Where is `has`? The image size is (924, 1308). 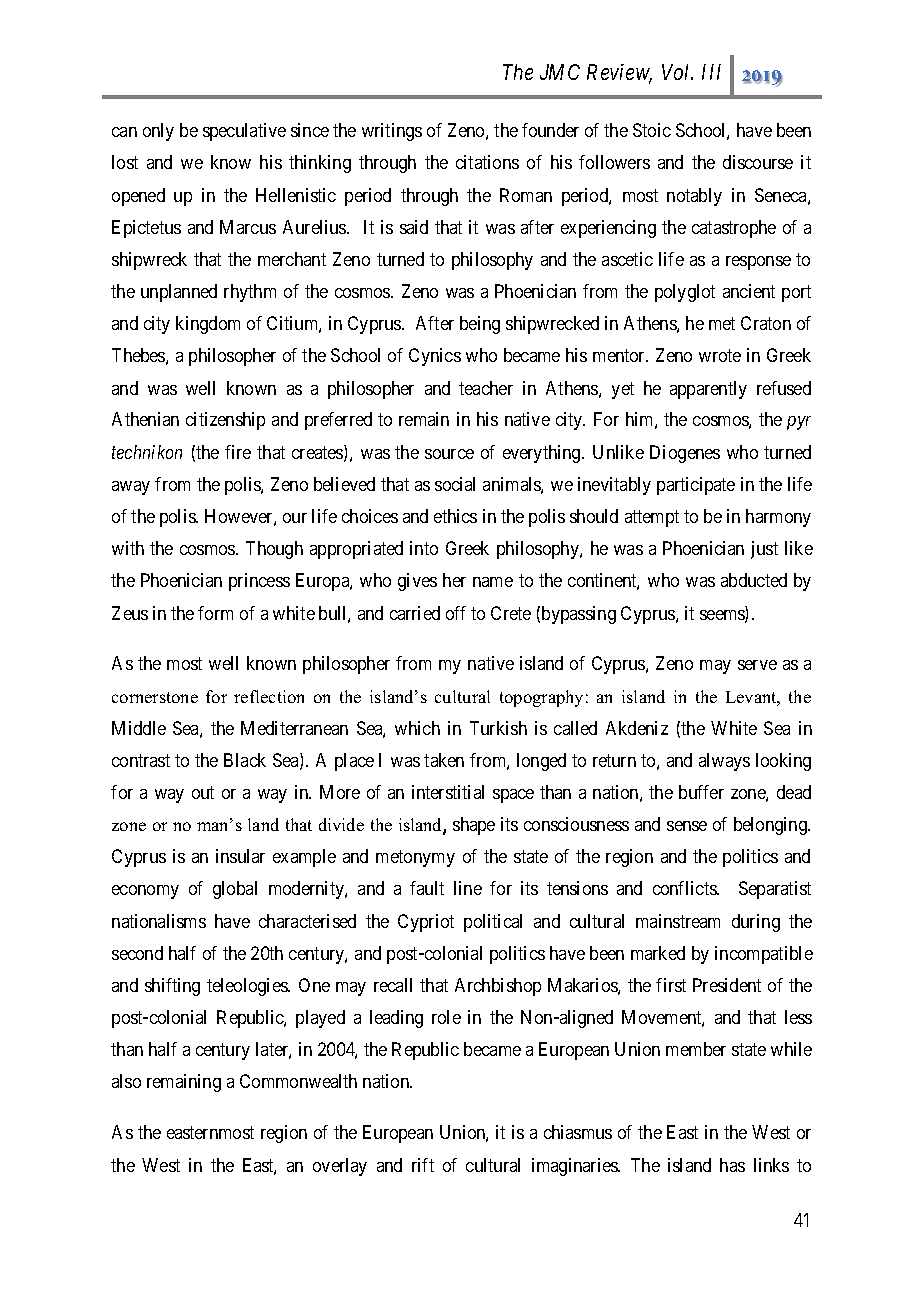
has is located at coordinates (732, 1165).
